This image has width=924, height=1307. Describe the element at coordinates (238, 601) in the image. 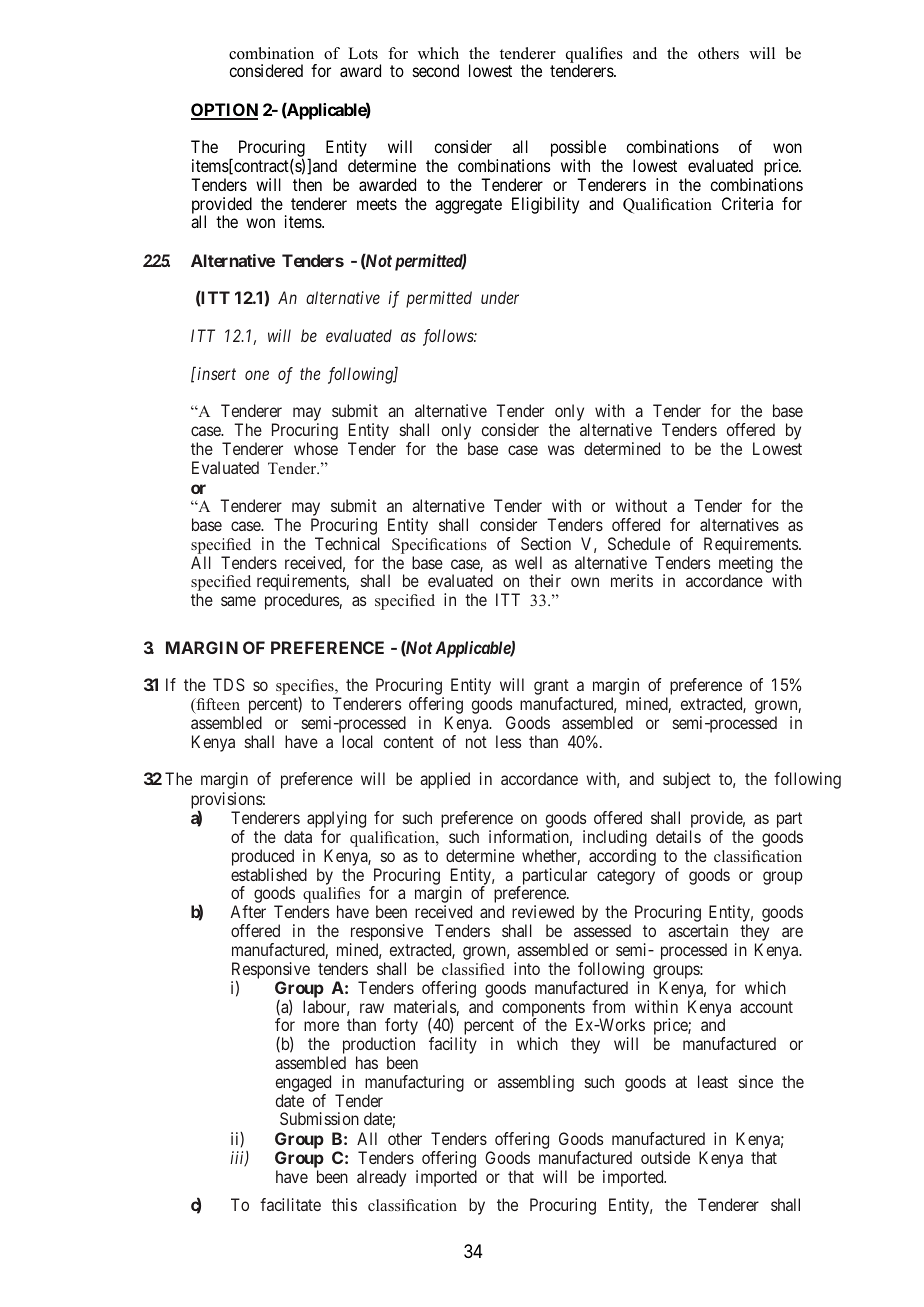

I see `same` at that location.
